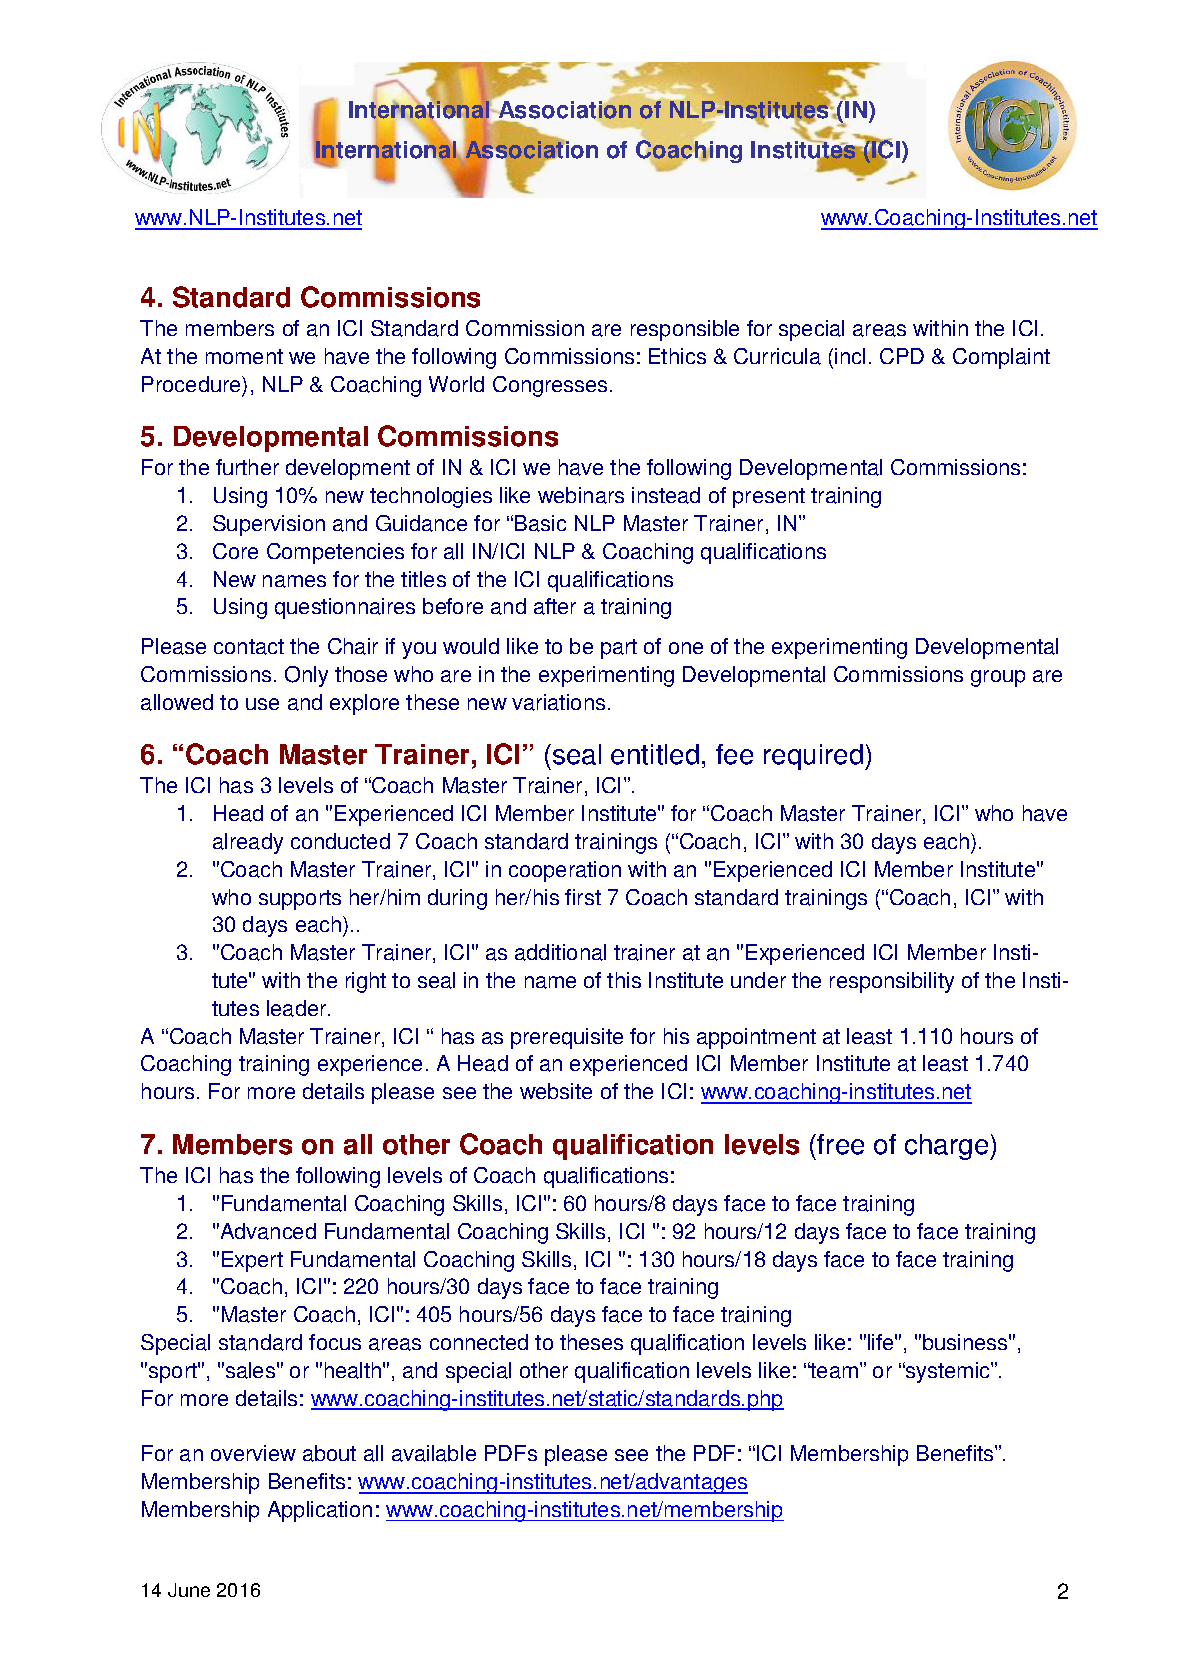 This screenshot has height=1673, width=1182. I want to click on CPD, so click(902, 356).
